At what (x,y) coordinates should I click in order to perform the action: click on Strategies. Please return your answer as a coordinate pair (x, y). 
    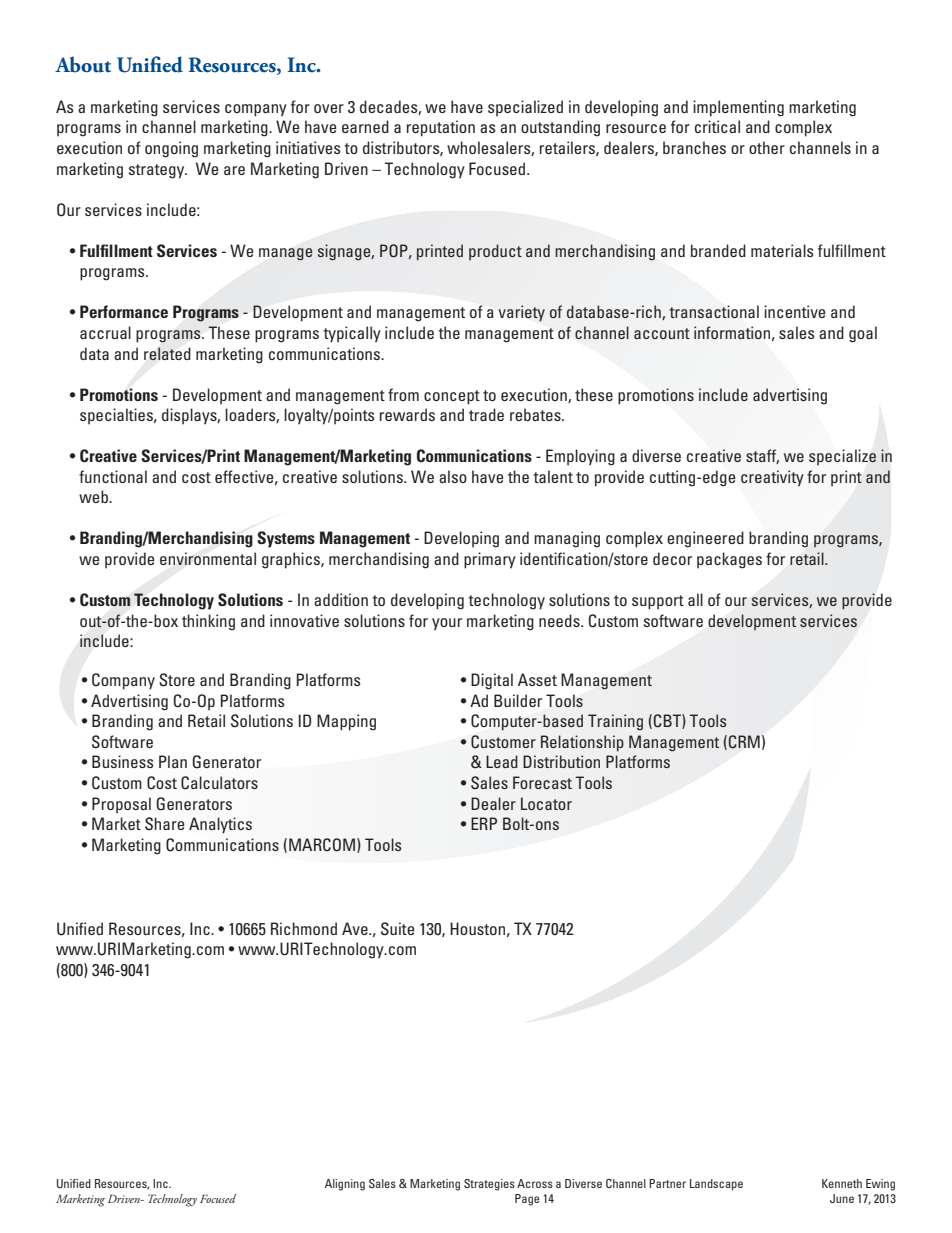
    Looking at the image, I should click on (489, 1185).
